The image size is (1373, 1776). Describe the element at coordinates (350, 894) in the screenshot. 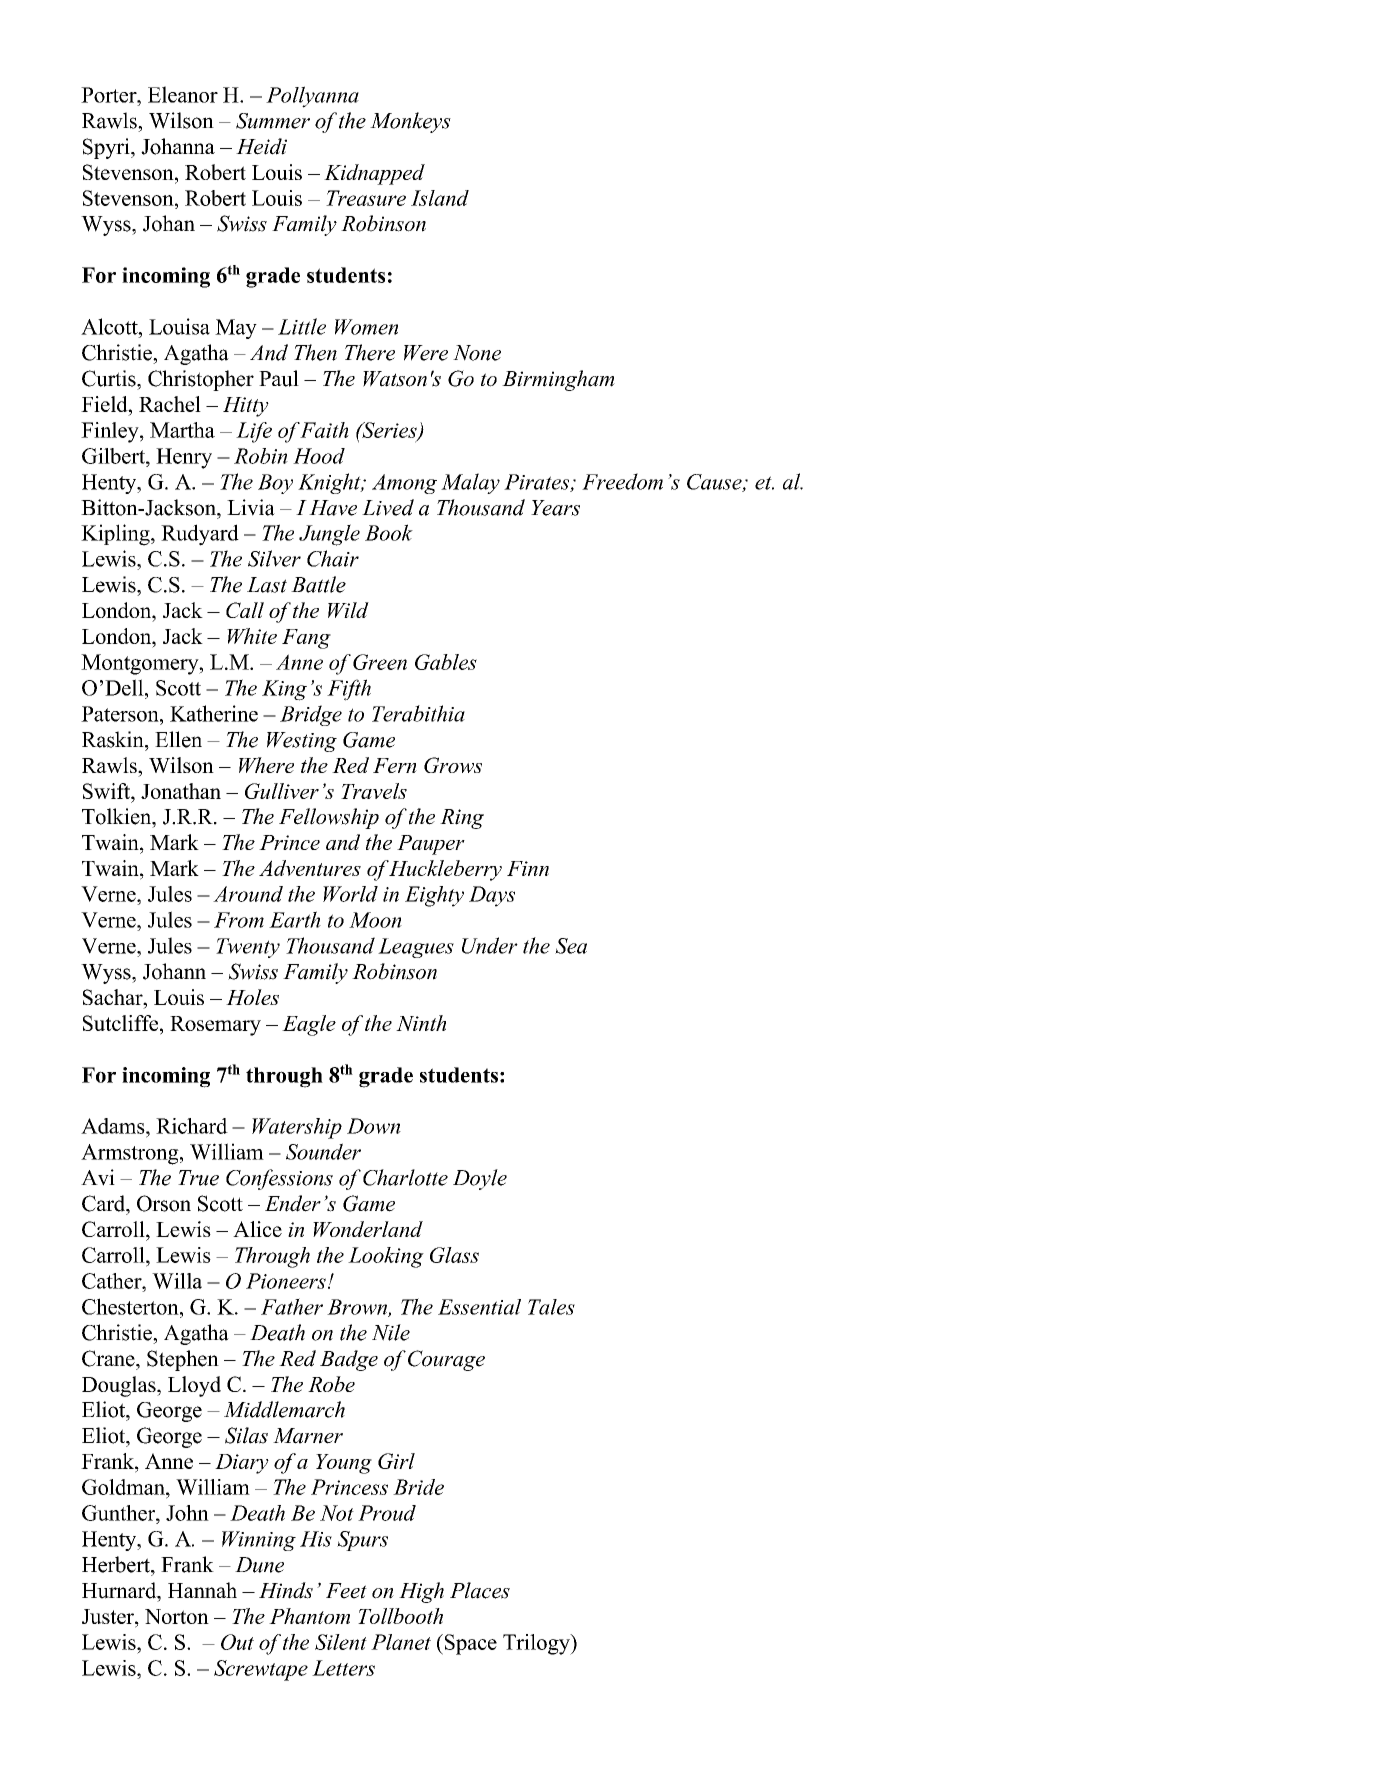

I see `World` at that location.
